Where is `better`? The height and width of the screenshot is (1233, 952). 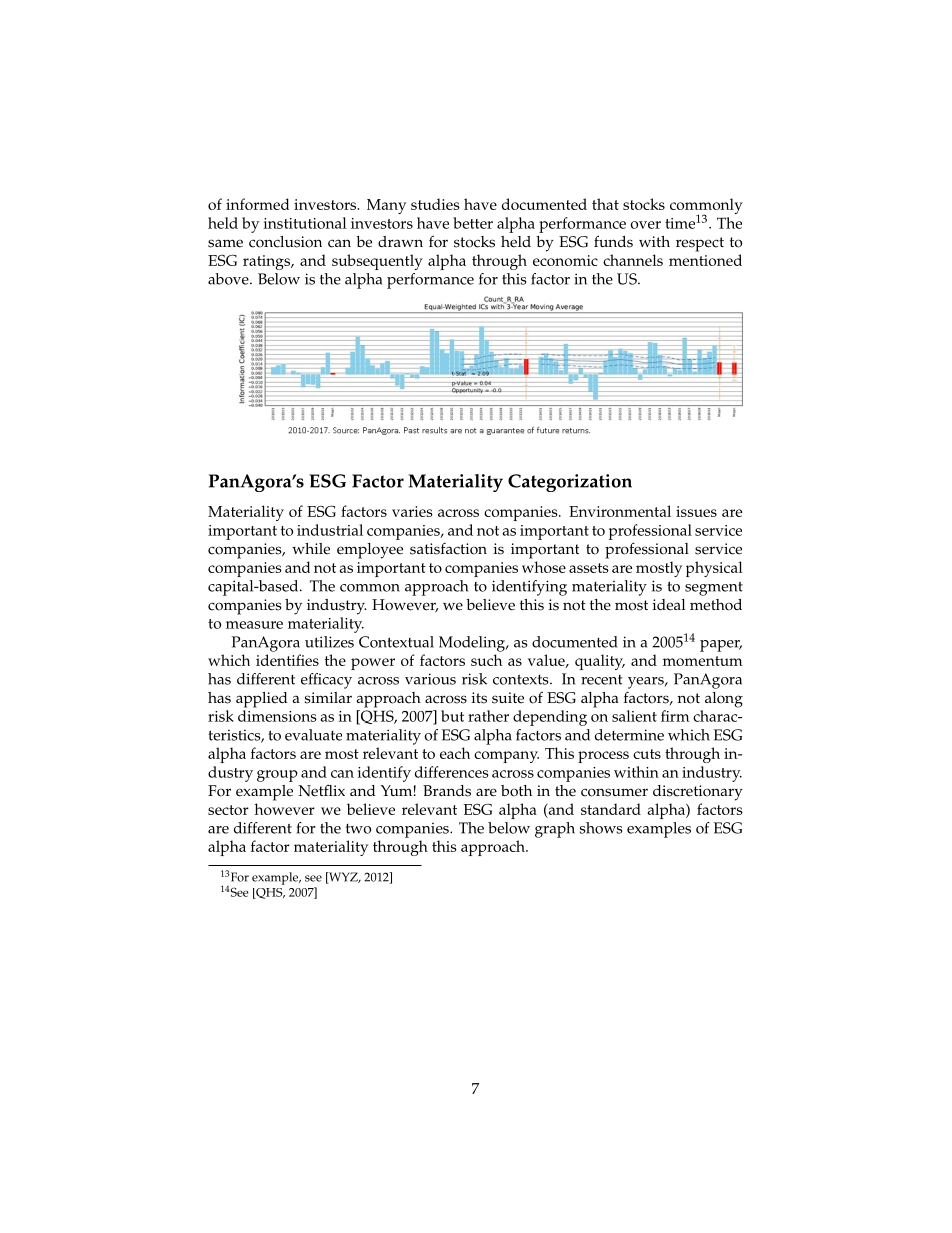
better is located at coordinates (473, 223).
